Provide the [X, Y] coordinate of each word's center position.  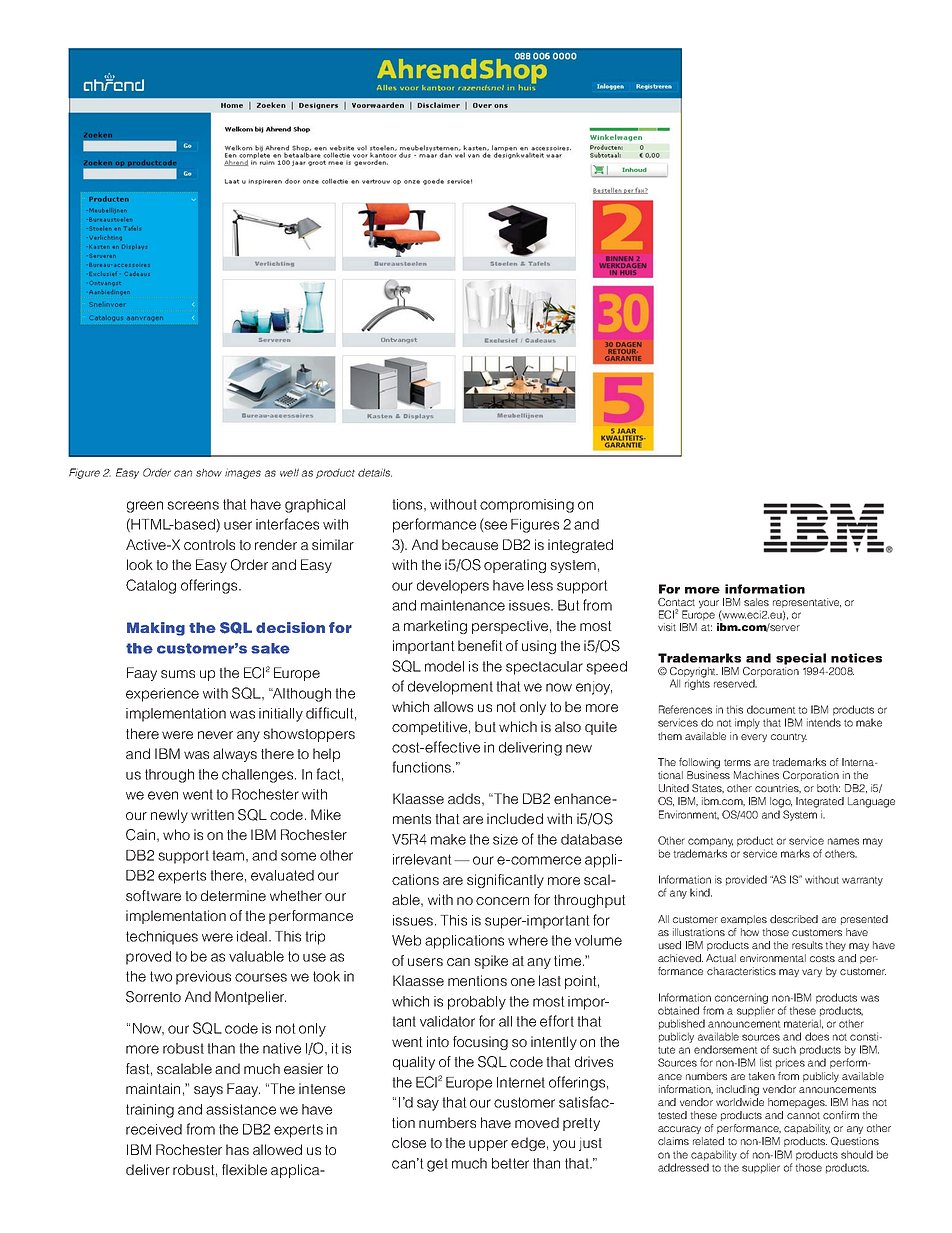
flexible [244, 1169]
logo [781, 802]
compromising [527, 506]
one [523, 982]
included [515, 818]
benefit [480, 645]
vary [812, 973]
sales [756, 602]
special [801, 660]
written [212, 814]
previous [203, 978]
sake [270, 648]
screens [193, 505]
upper [488, 1145]
